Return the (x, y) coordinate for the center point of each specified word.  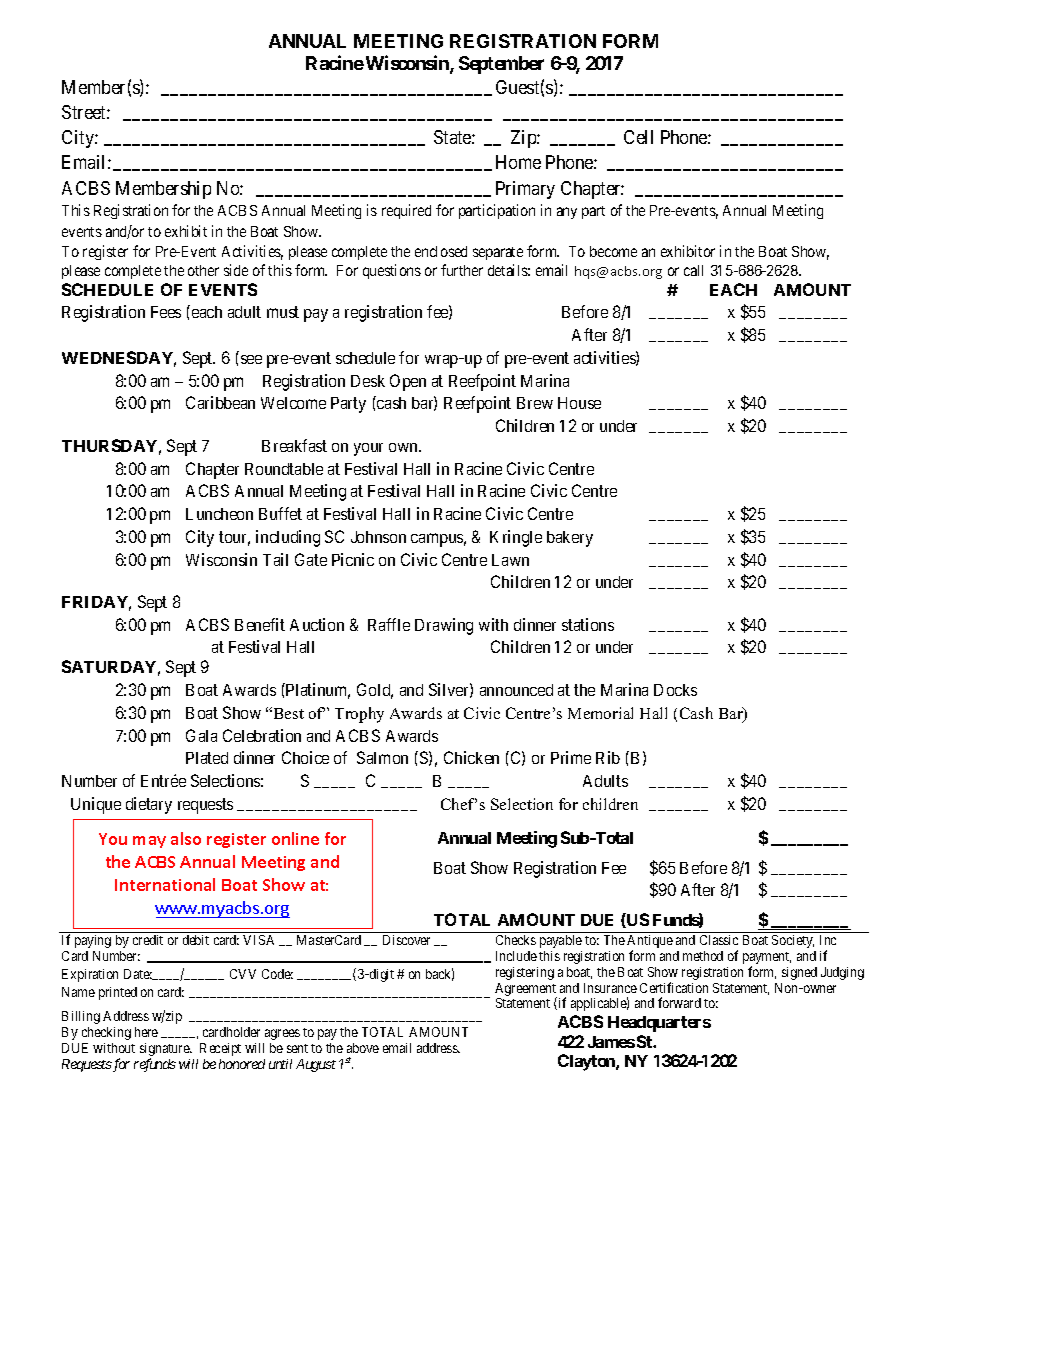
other (203, 270)
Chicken (471, 757)
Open (408, 382)
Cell (638, 137)
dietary (149, 805)
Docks (675, 690)
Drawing (444, 626)
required (406, 211)
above (363, 1048)
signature (166, 1051)
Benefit (260, 624)
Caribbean (220, 402)
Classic (719, 940)
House (579, 403)
